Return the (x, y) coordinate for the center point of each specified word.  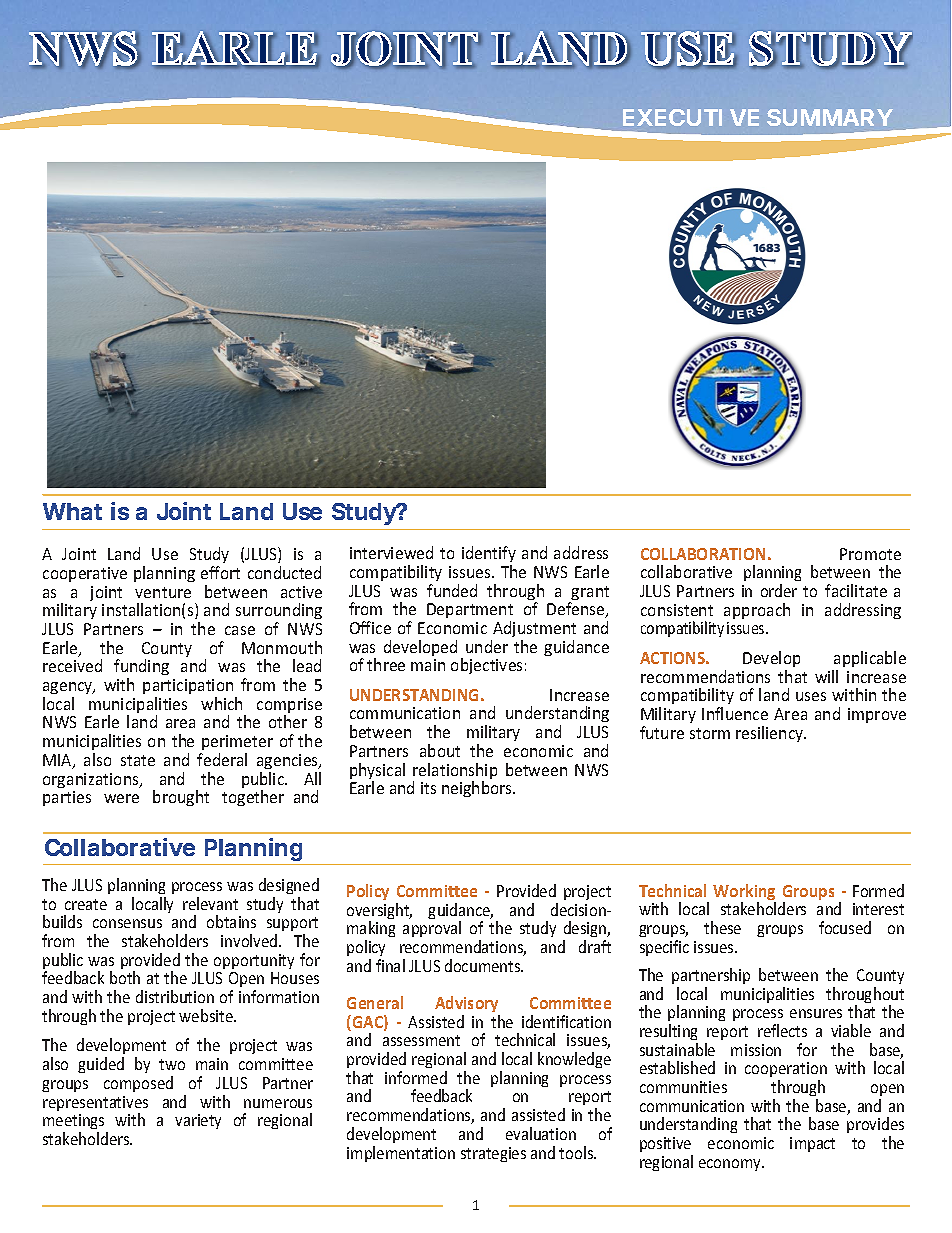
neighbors (478, 789)
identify (489, 554)
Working (744, 893)
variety (198, 1121)
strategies (493, 1154)
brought (181, 798)
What (72, 511)
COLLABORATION (703, 554)
